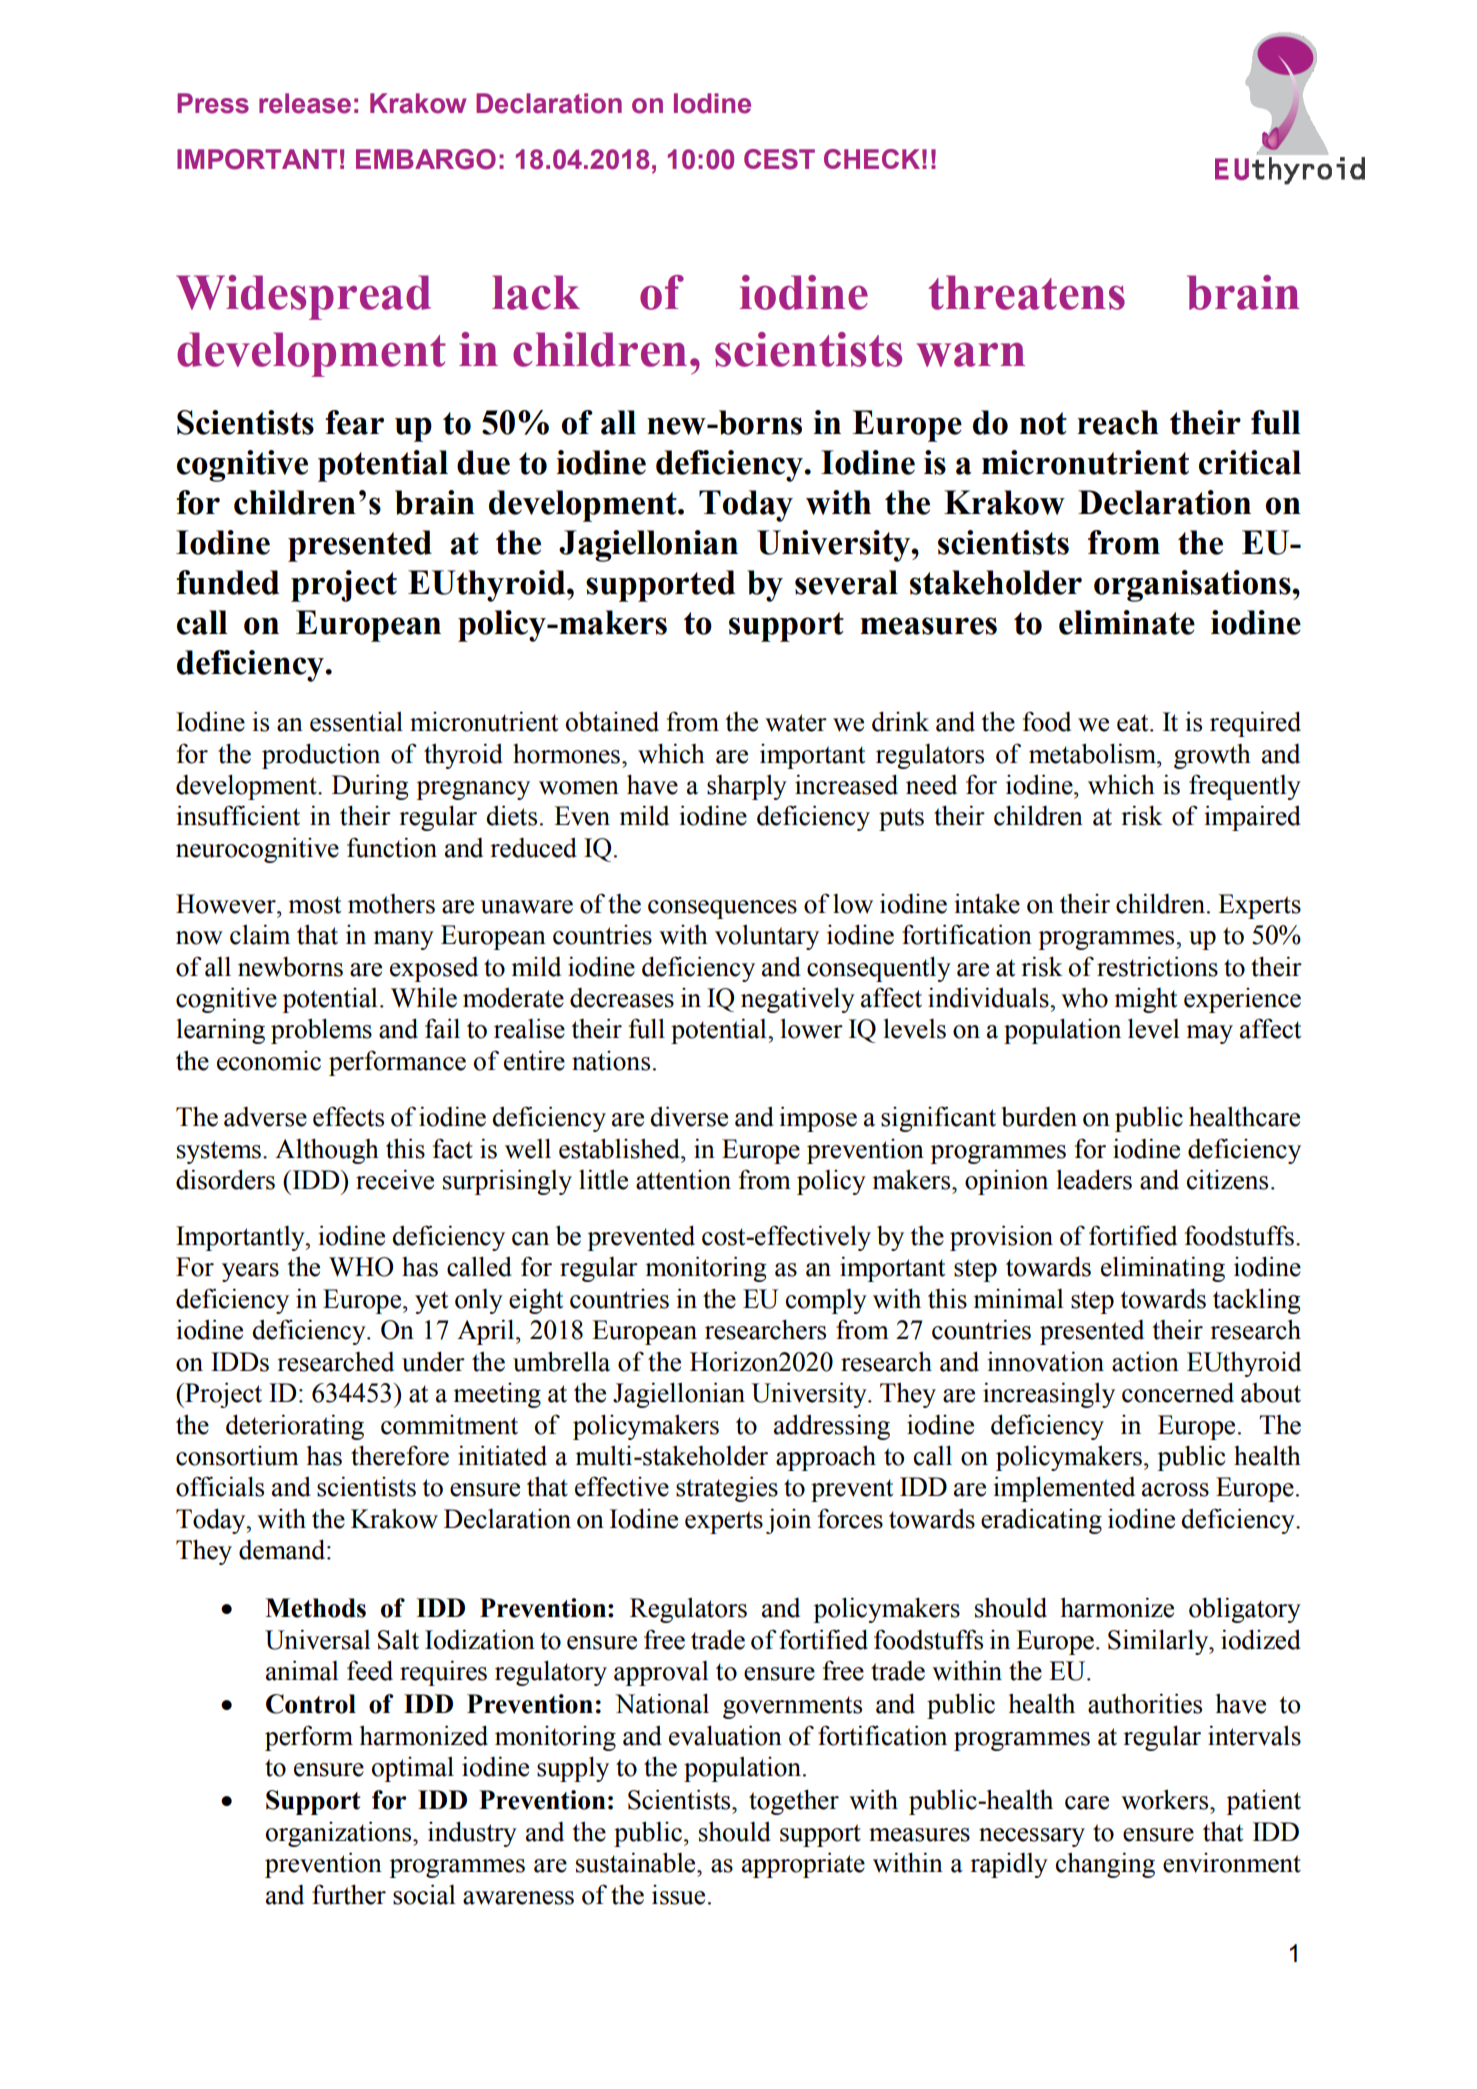 The height and width of the page is (2089, 1477). Describe the element at coordinates (779, 159) in the page. I see `CEST` at that location.
